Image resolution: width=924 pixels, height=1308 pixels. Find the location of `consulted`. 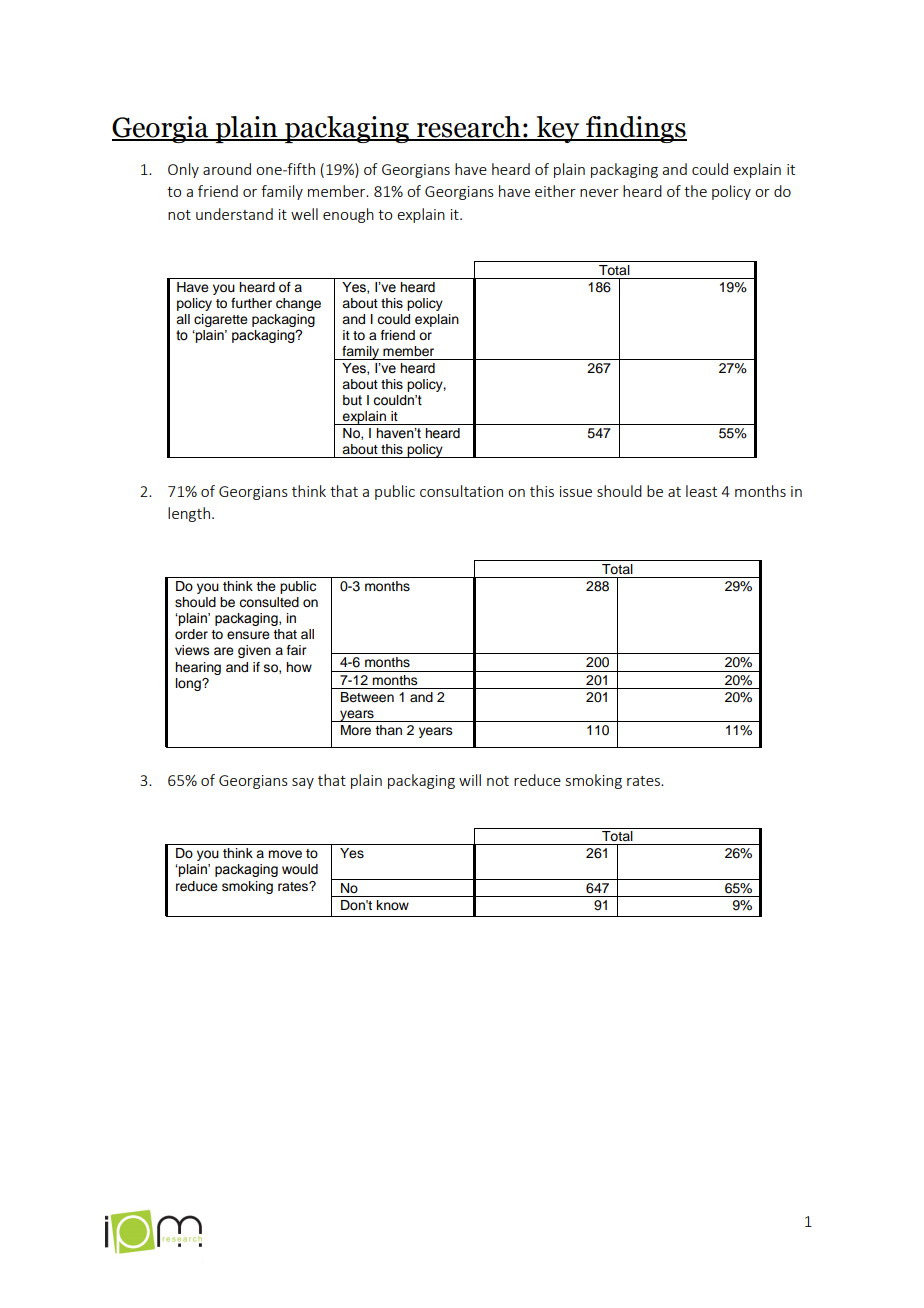

consulted is located at coordinates (269, 602).
